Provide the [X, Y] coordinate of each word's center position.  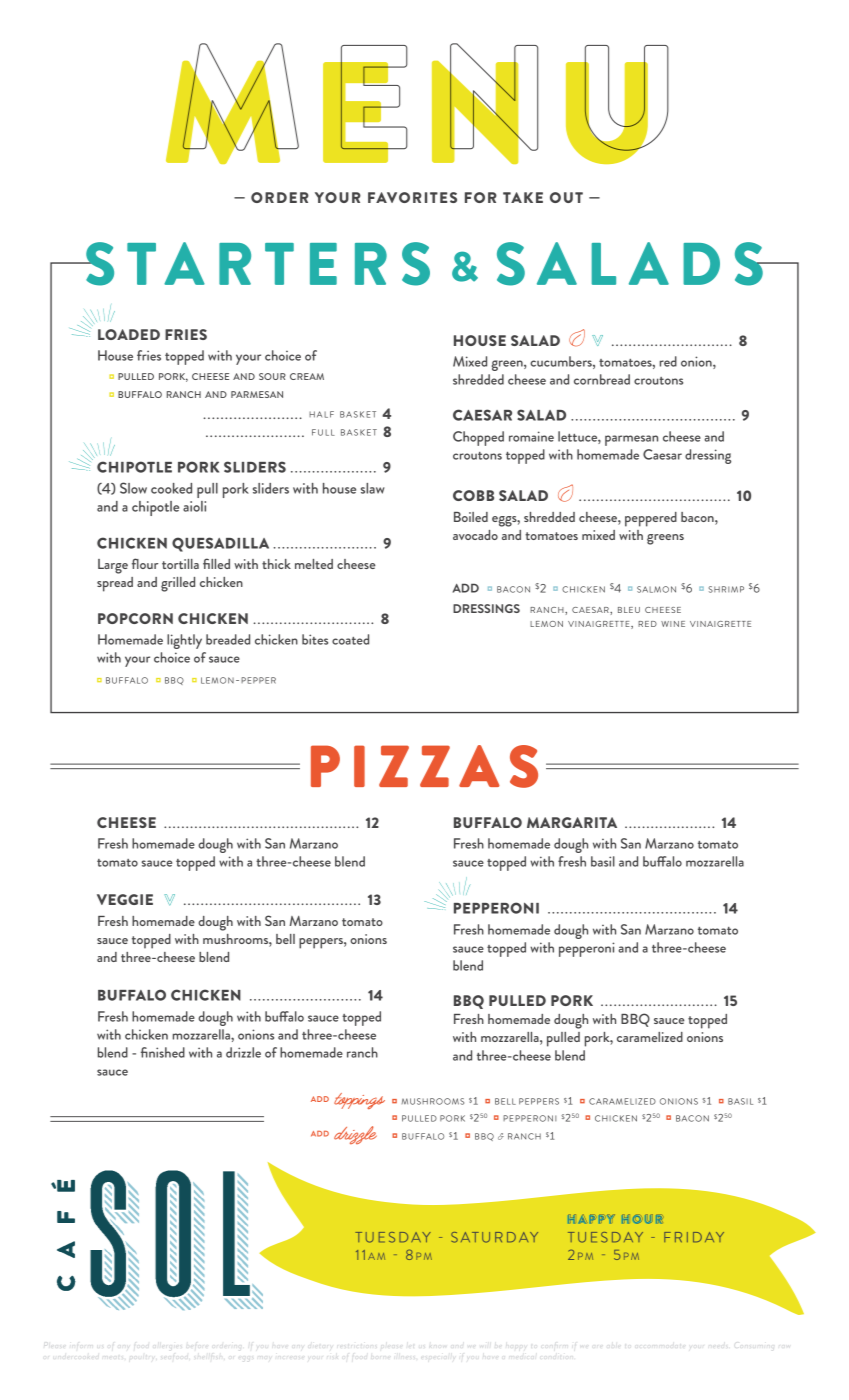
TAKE [523, 197]
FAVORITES [412, 197]
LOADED [129, 334]
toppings [359, 1101]
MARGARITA [572, 822]
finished [163, 1052]
